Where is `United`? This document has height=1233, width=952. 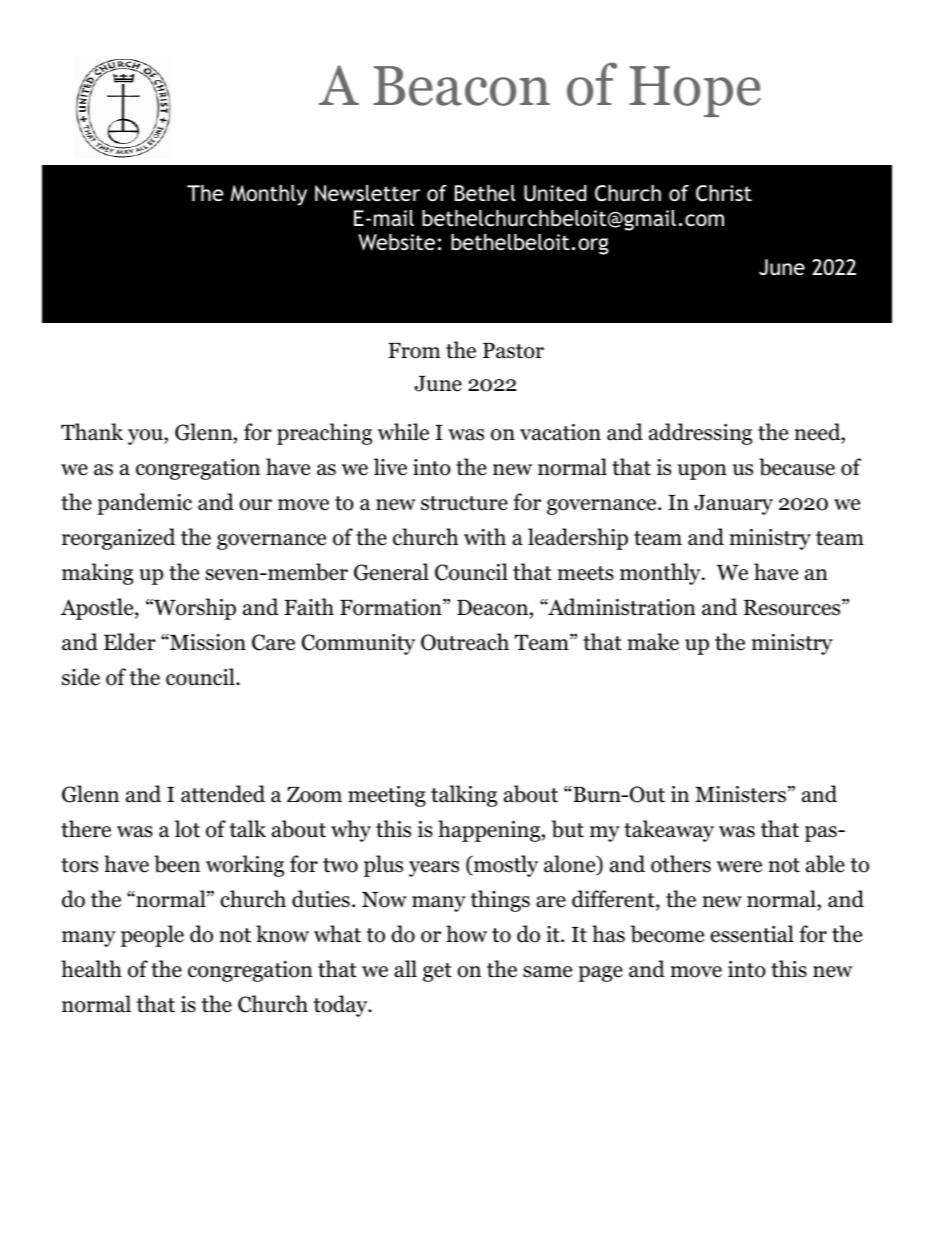
United is located at coordinates (555, 193).
